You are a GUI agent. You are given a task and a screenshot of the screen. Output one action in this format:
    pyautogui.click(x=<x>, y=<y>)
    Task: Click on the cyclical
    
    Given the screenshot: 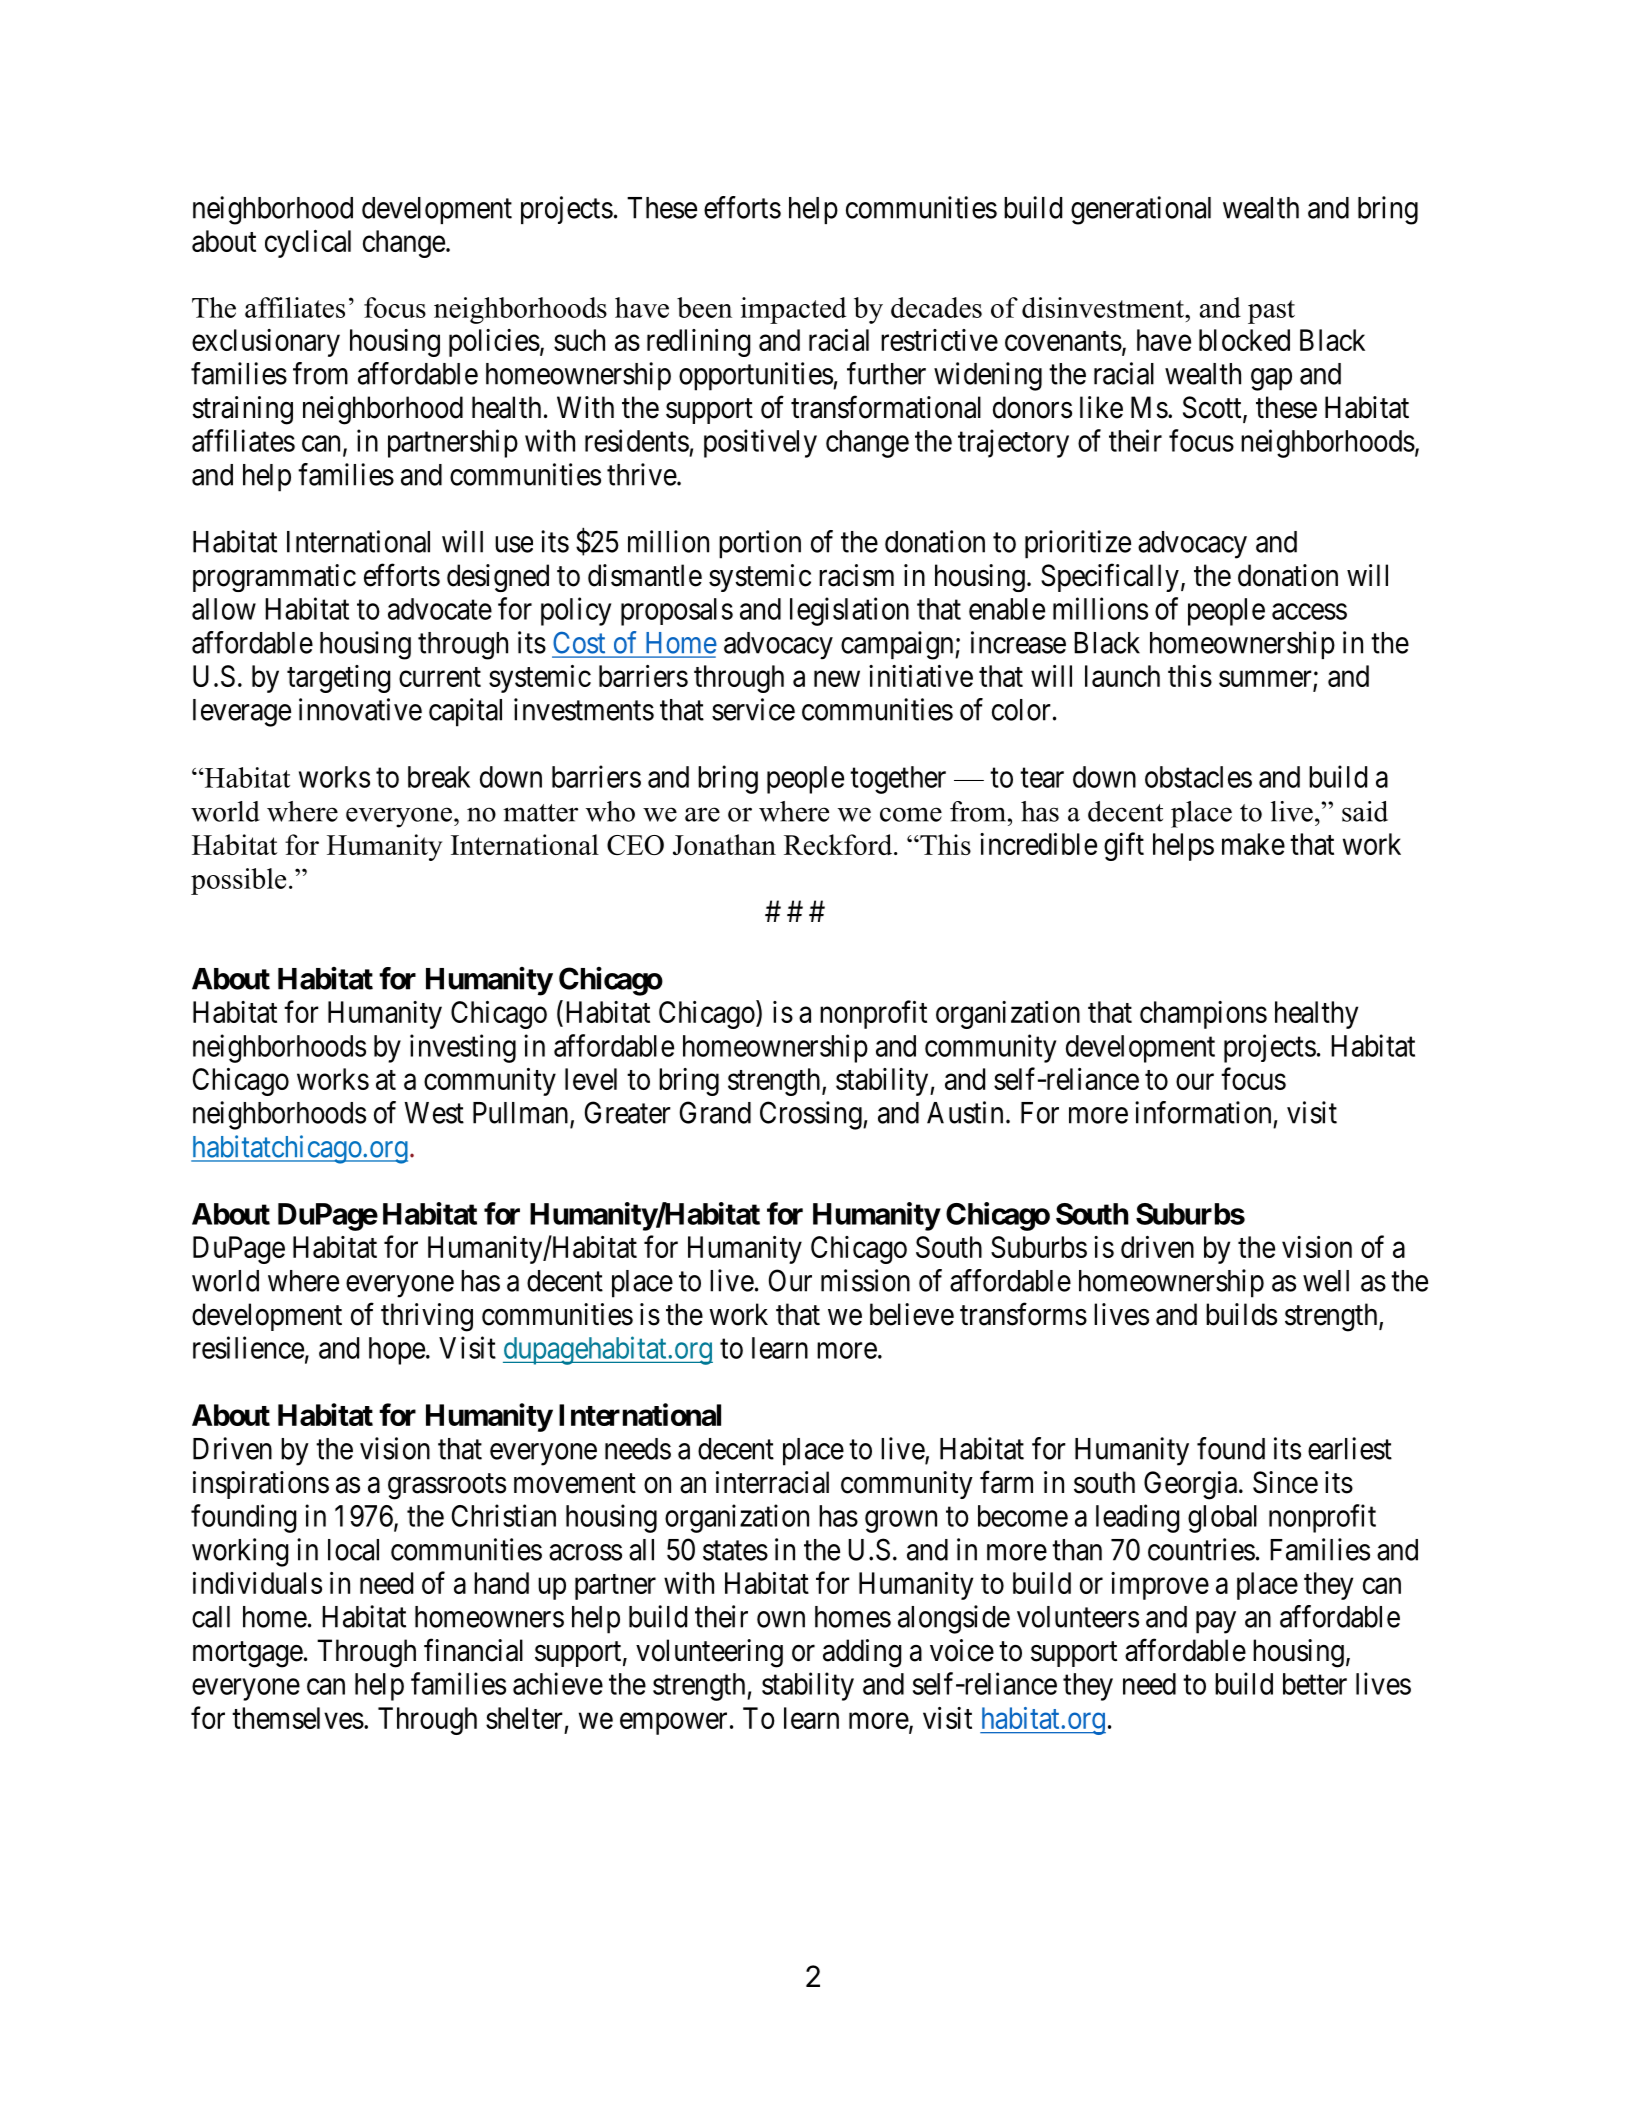 What is the action you would take?
    pyautogui.click(x=308, y=244)
